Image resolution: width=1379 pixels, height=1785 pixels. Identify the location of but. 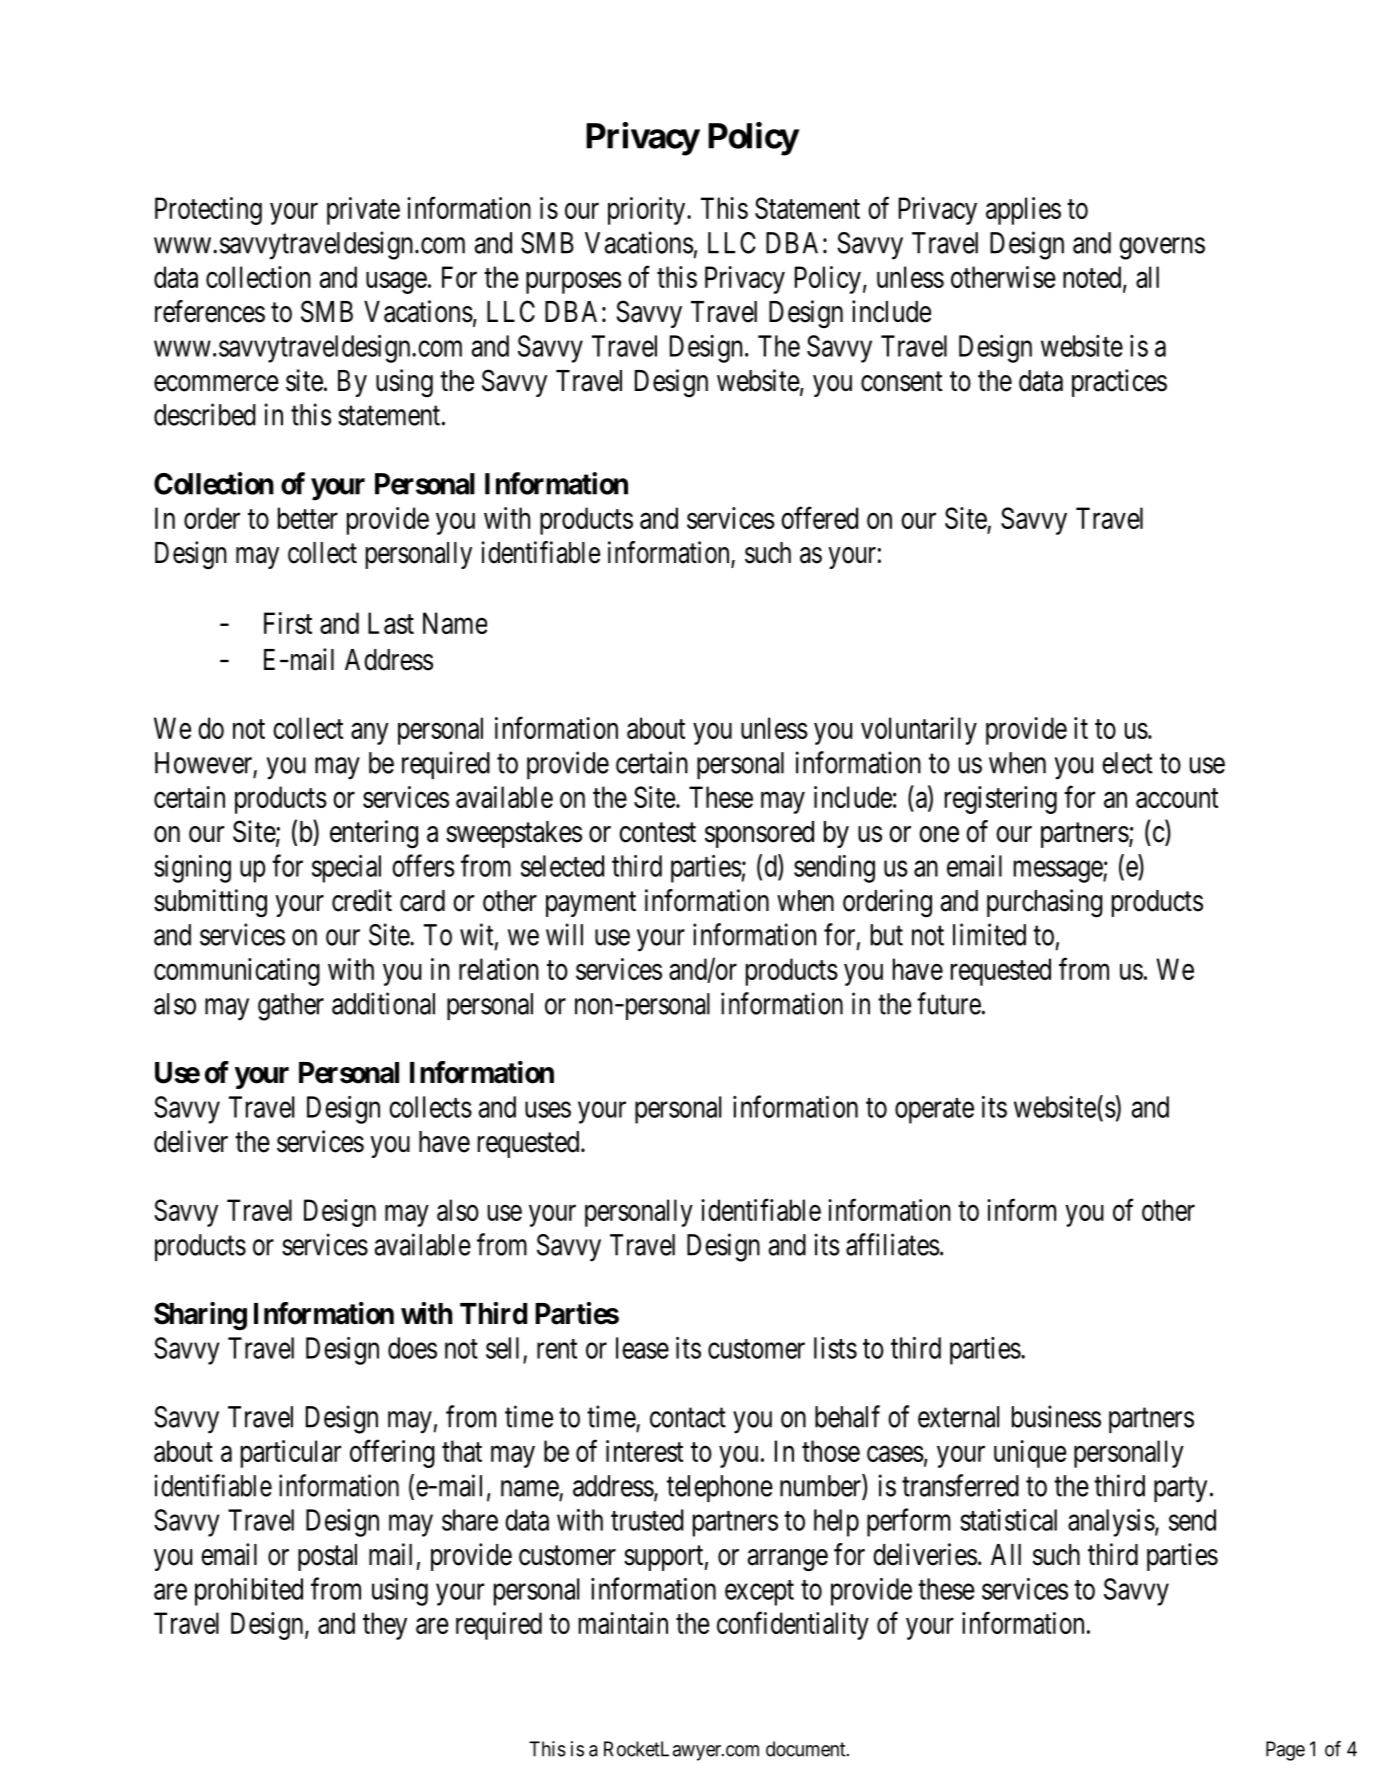
(887, 935).
